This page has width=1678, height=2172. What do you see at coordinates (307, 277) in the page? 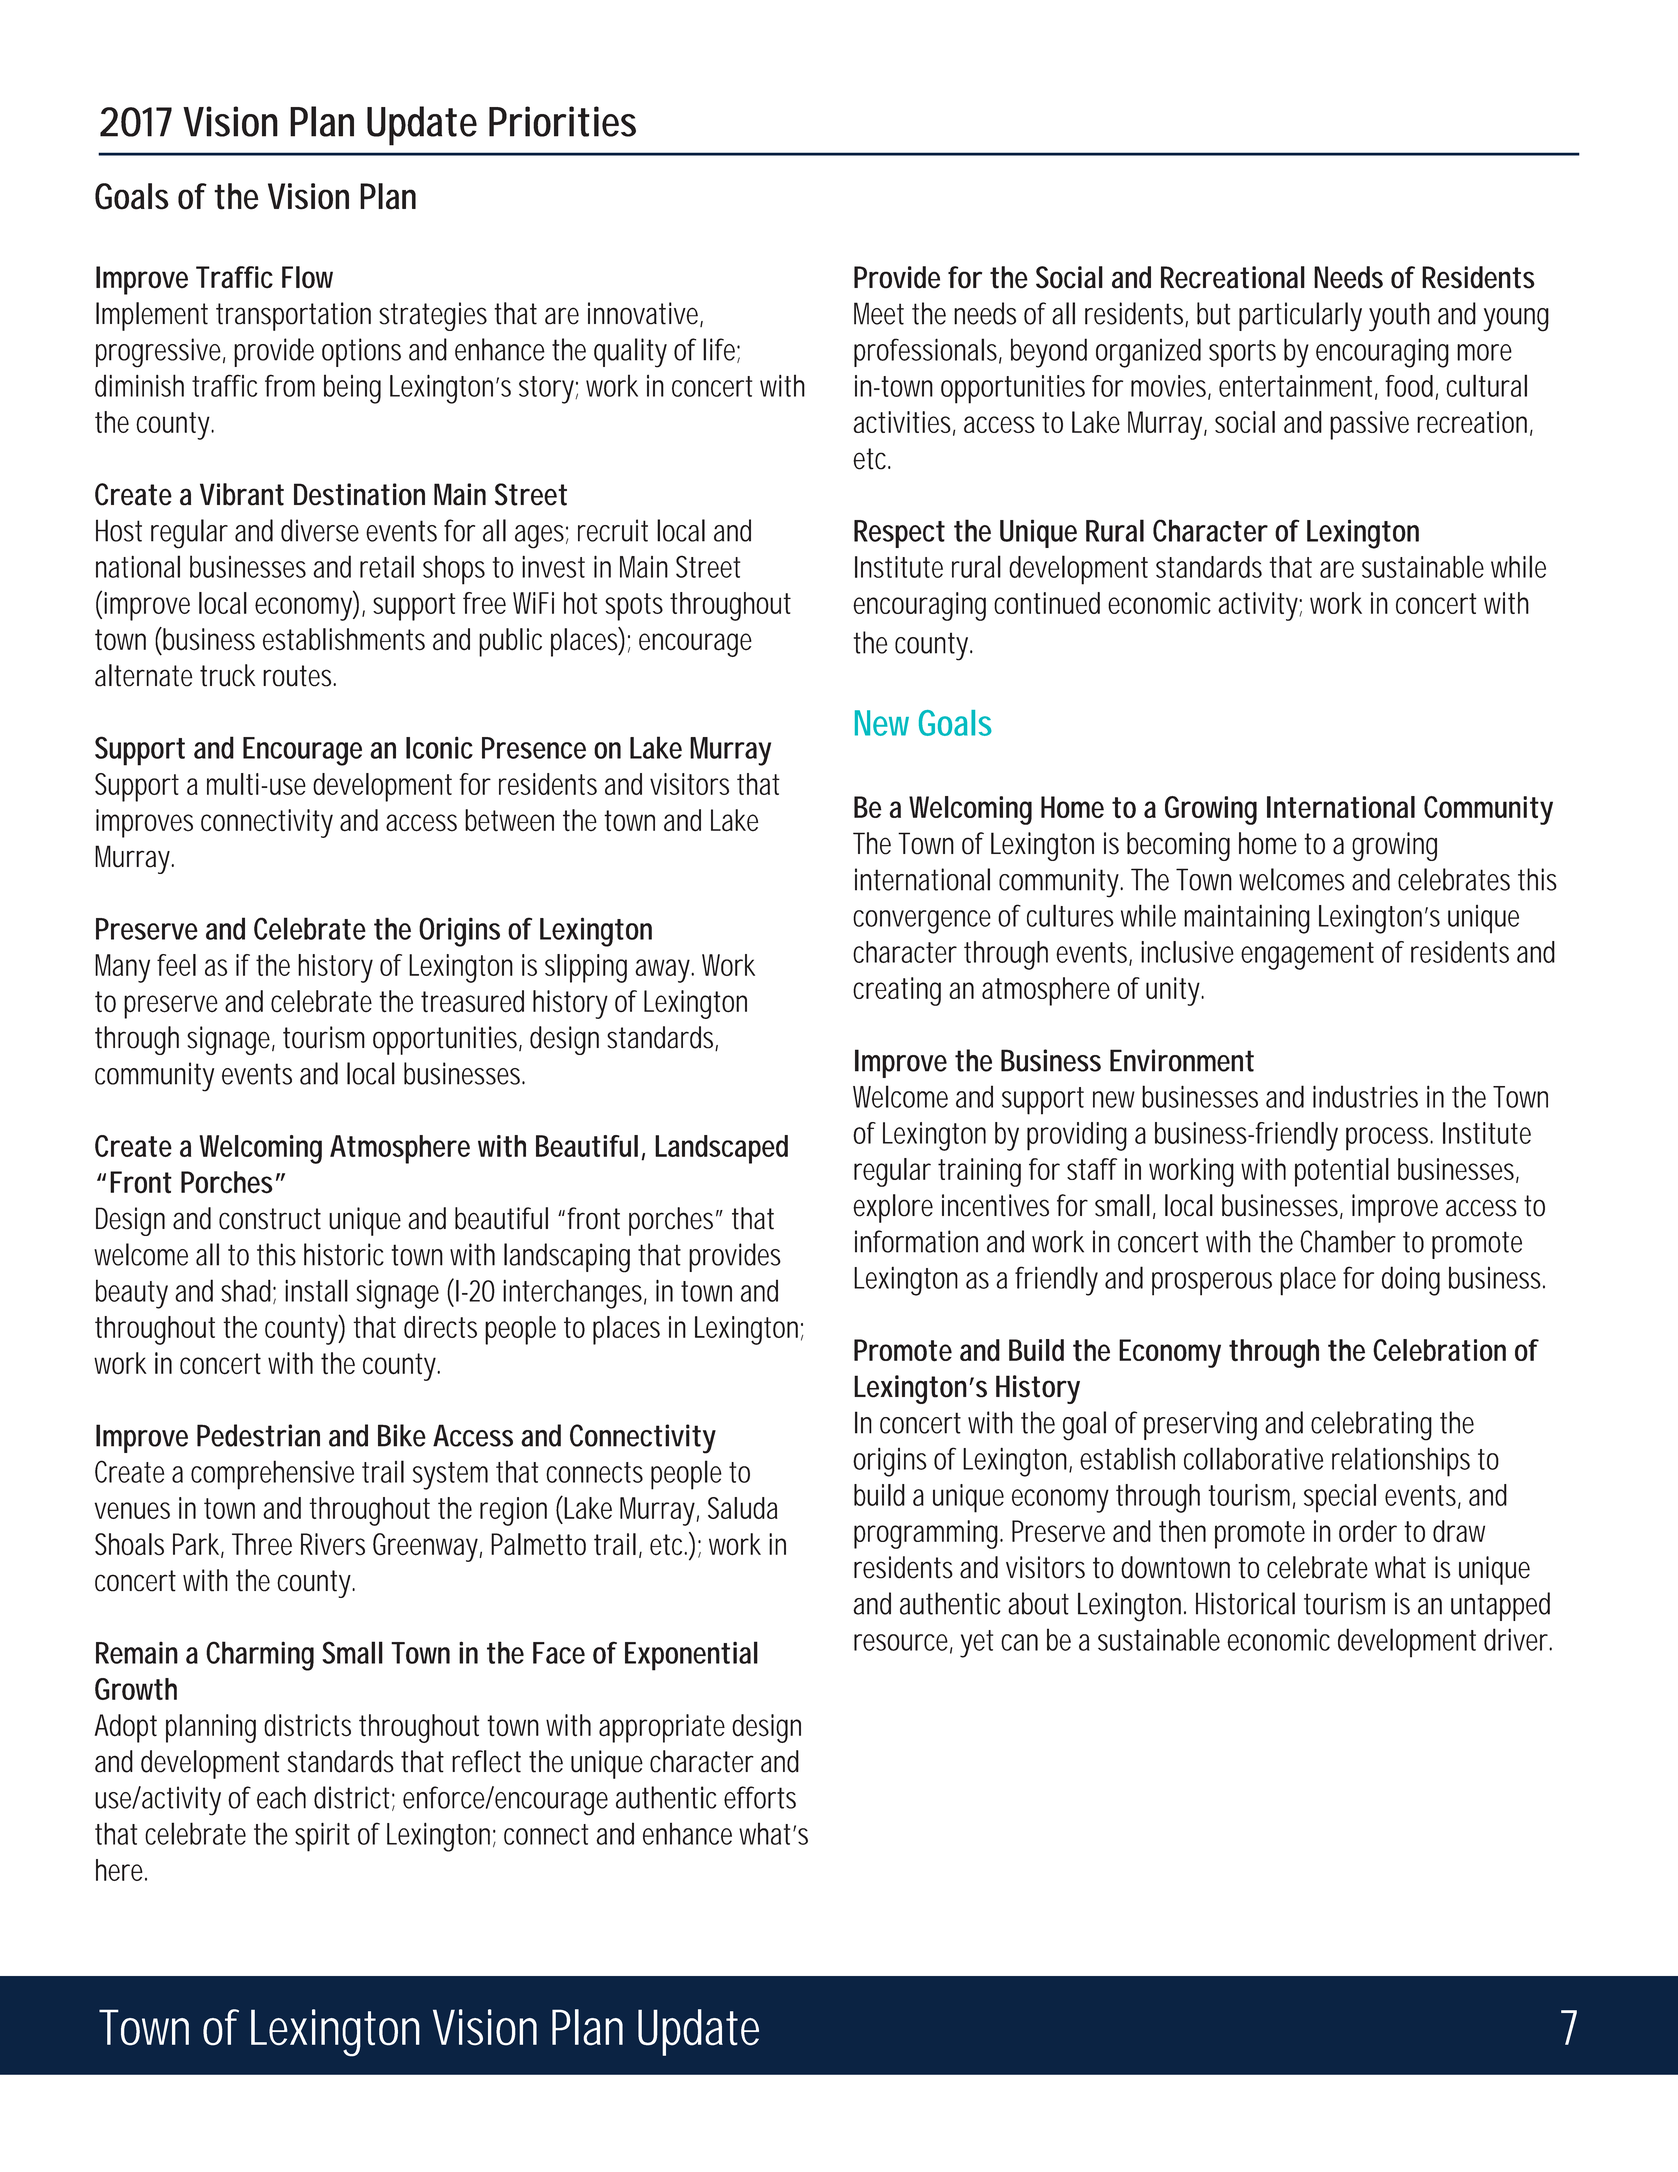
I see `Flow` at bounding box center [307, 277].
